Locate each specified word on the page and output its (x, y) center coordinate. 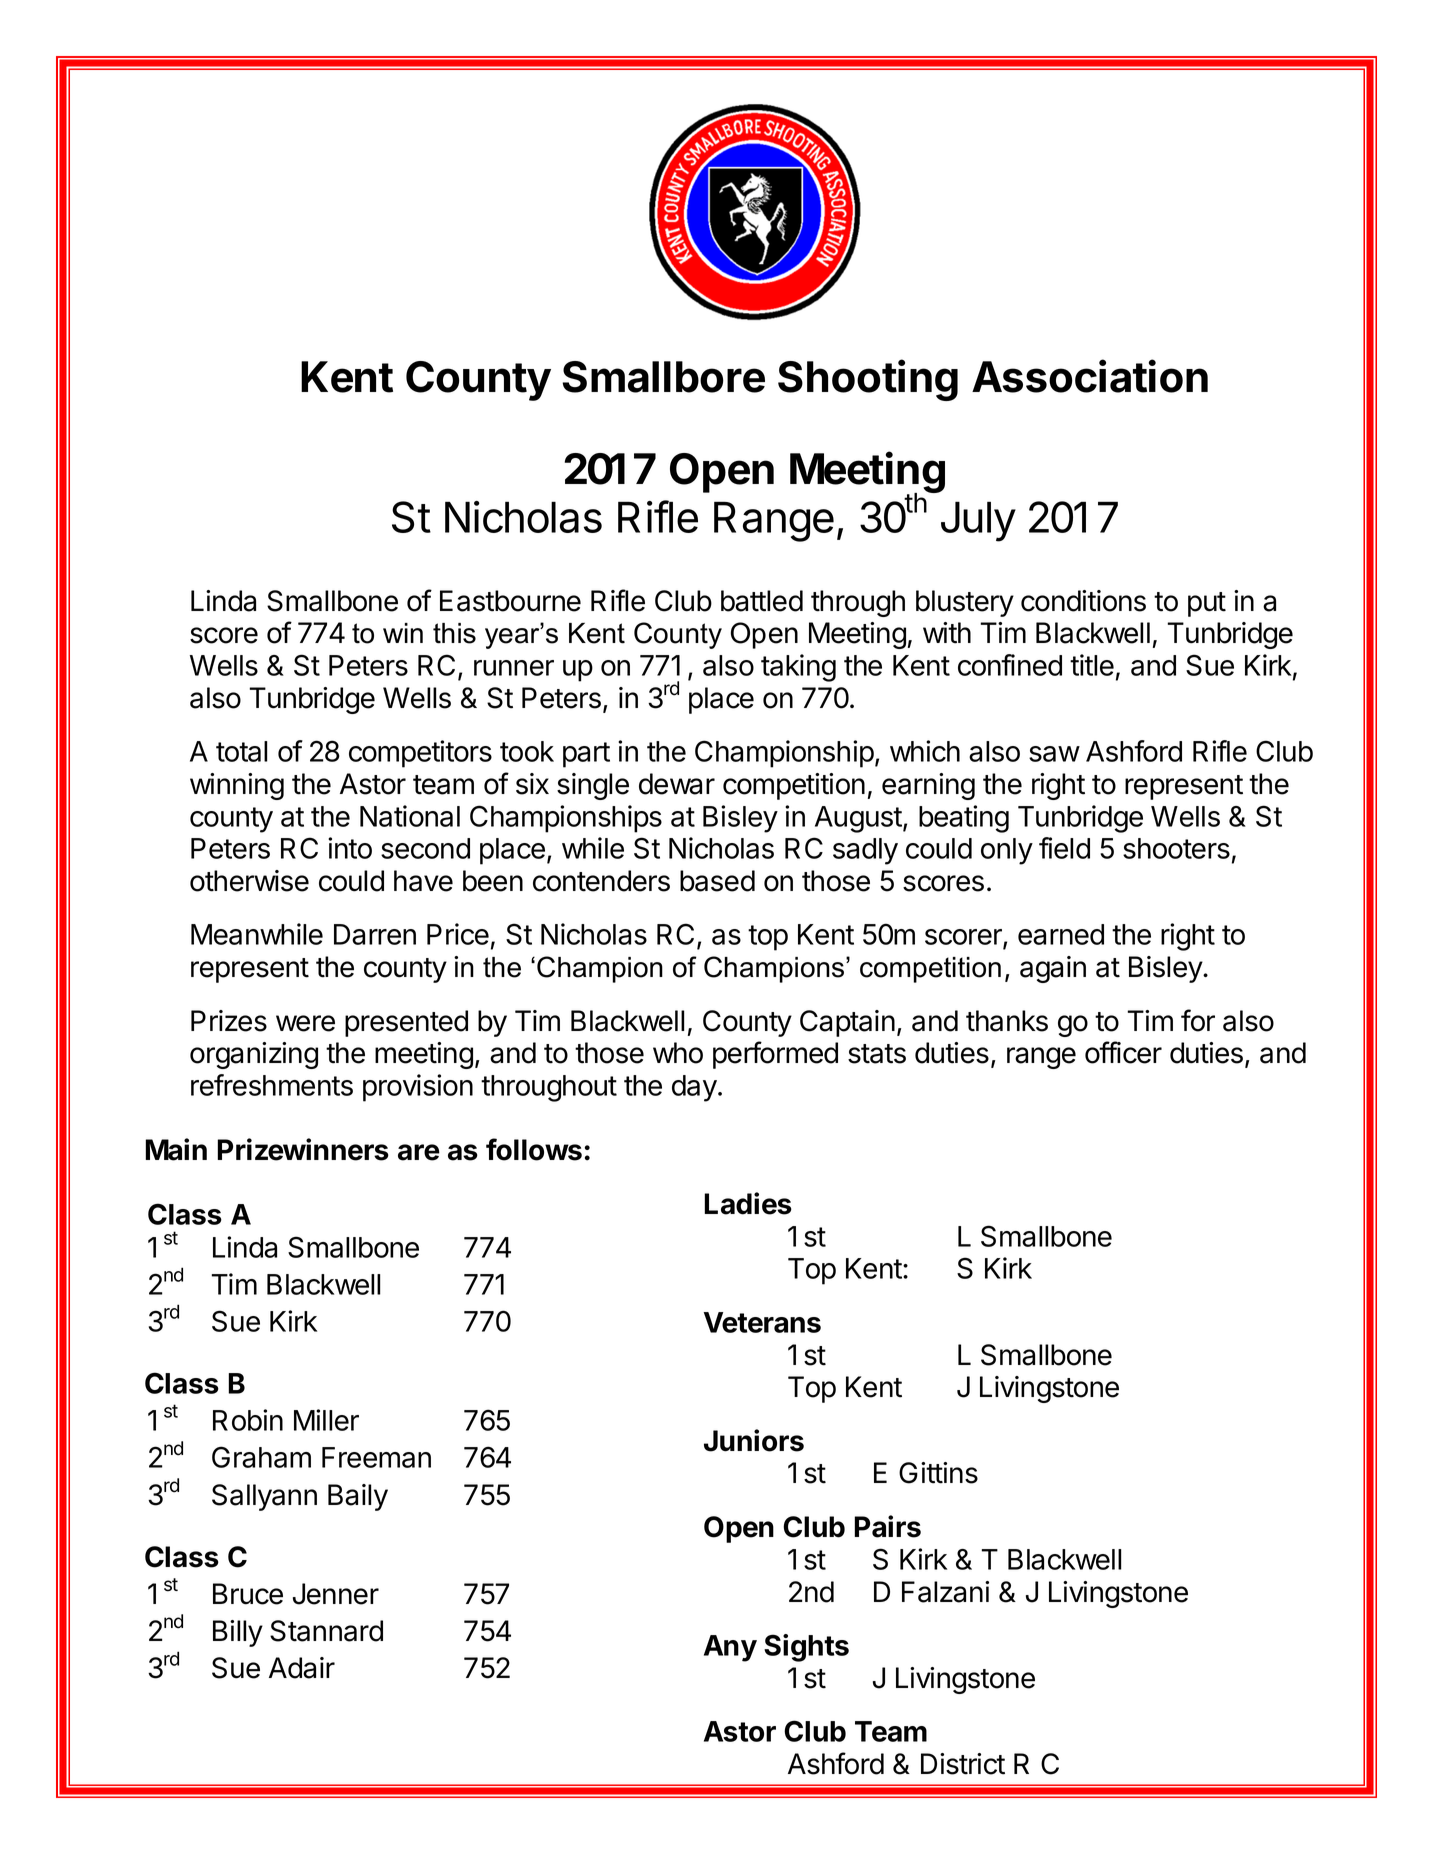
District (963, 1764)
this (454, 633)
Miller (326, 1420)
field (1064, 848)
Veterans (762, 1322)
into (350, 848)
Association (1090, 376)
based (717, 881)
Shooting (868, 380)
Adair (302, 1668)
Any (730, 1648)
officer (1123, 1052)
